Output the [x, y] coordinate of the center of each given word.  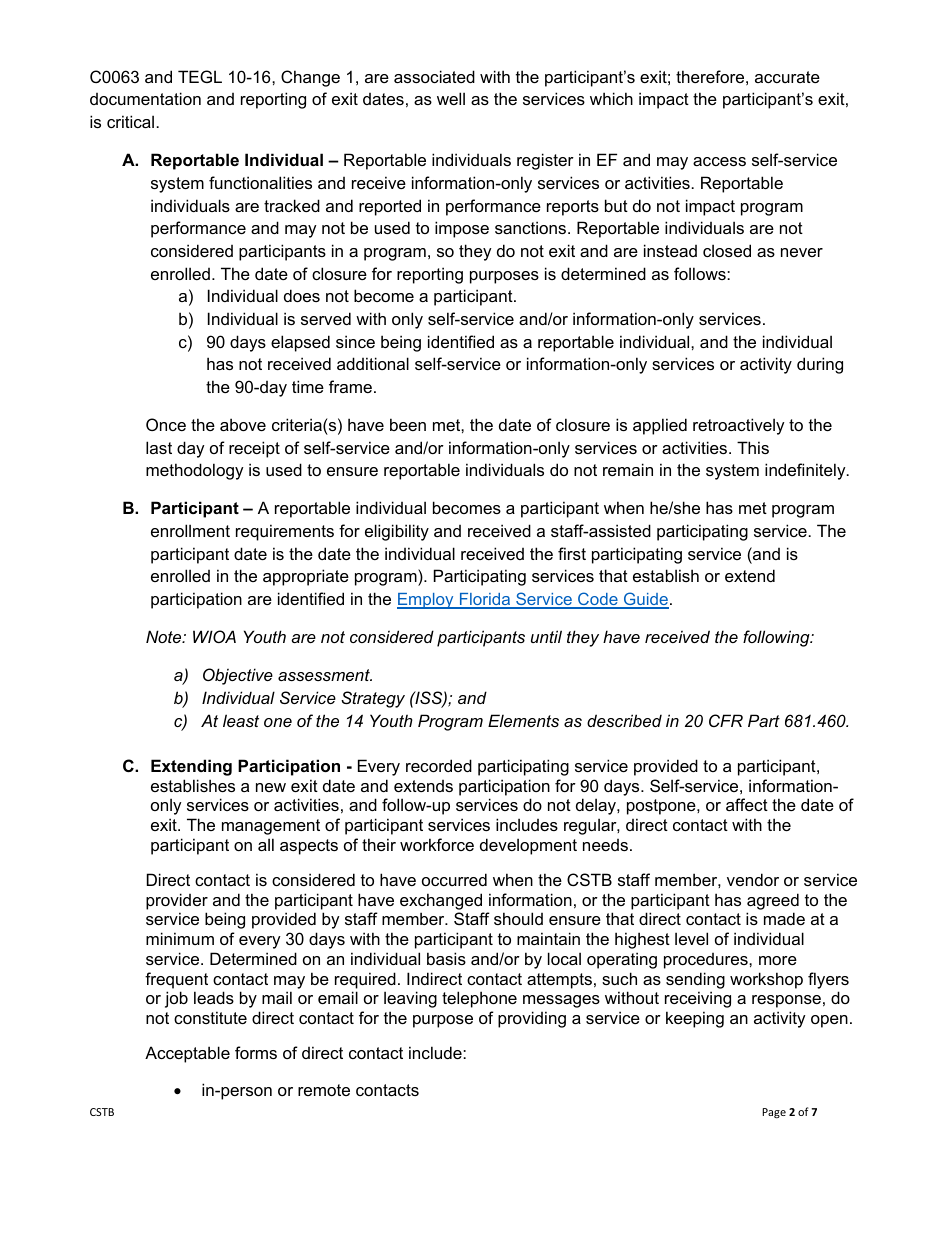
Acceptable [187, 1054]
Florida [485, 600]
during [820, 365]
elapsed [300, 343]
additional [373, 363]
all [266, 844]
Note [165, 636]
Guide [645, 600]
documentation [145, 98]
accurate [787, 77]
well [451, 98]
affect [747, 804]
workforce [437, 844]
